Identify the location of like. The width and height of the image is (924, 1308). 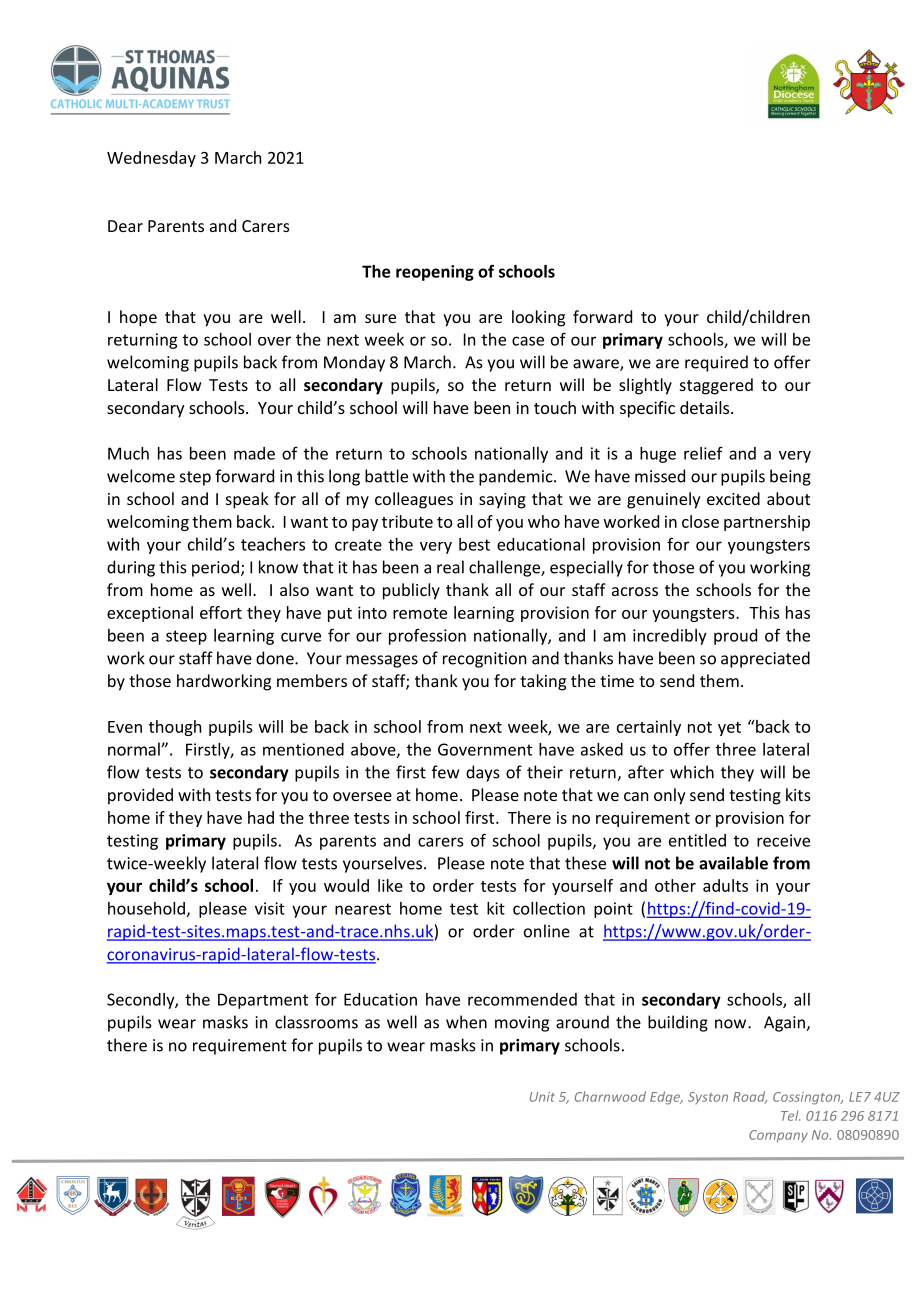
(390, 885).
